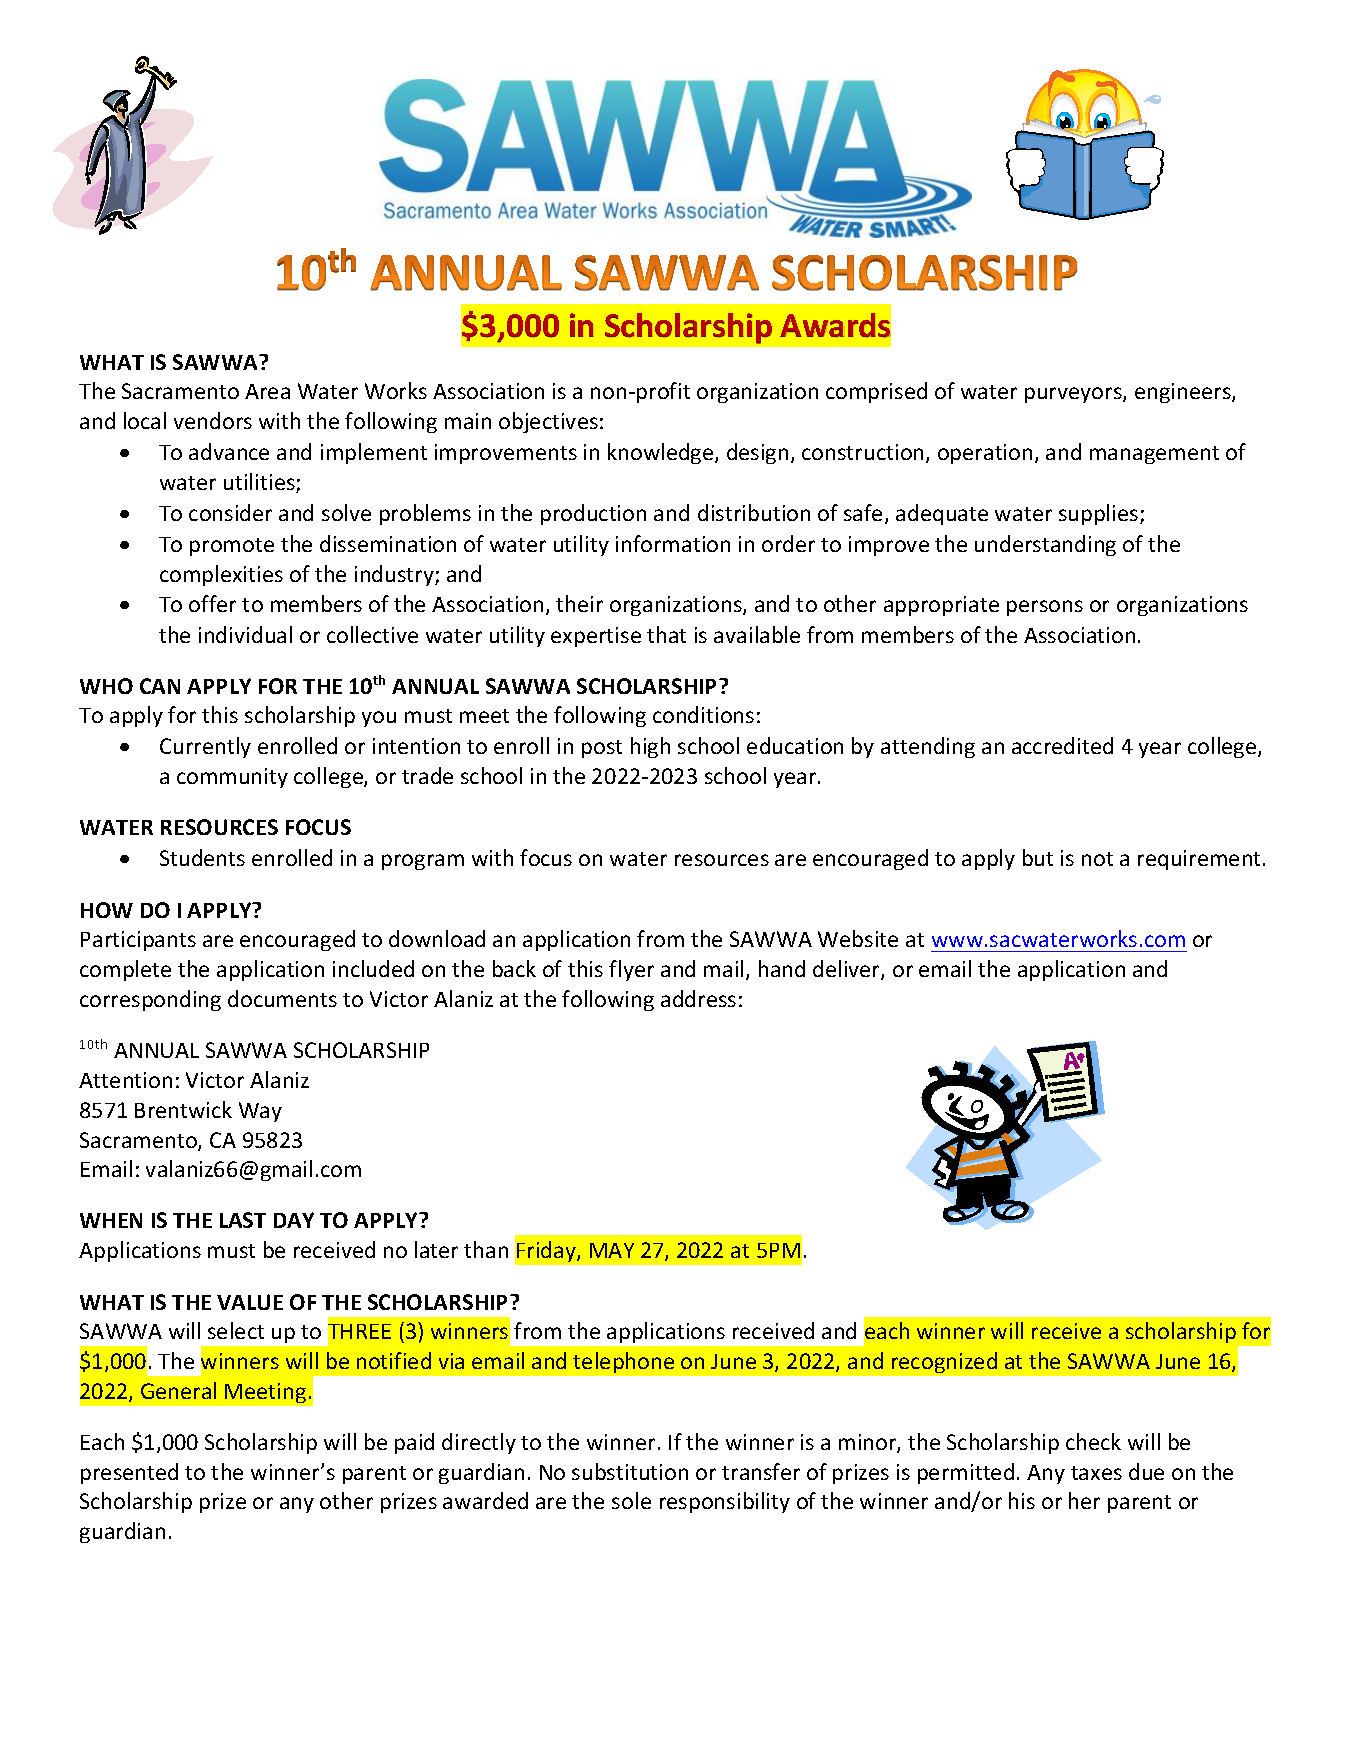  Describe the element at coordinates (703, 714) in the screenshot. I see `conditions` at that location.
